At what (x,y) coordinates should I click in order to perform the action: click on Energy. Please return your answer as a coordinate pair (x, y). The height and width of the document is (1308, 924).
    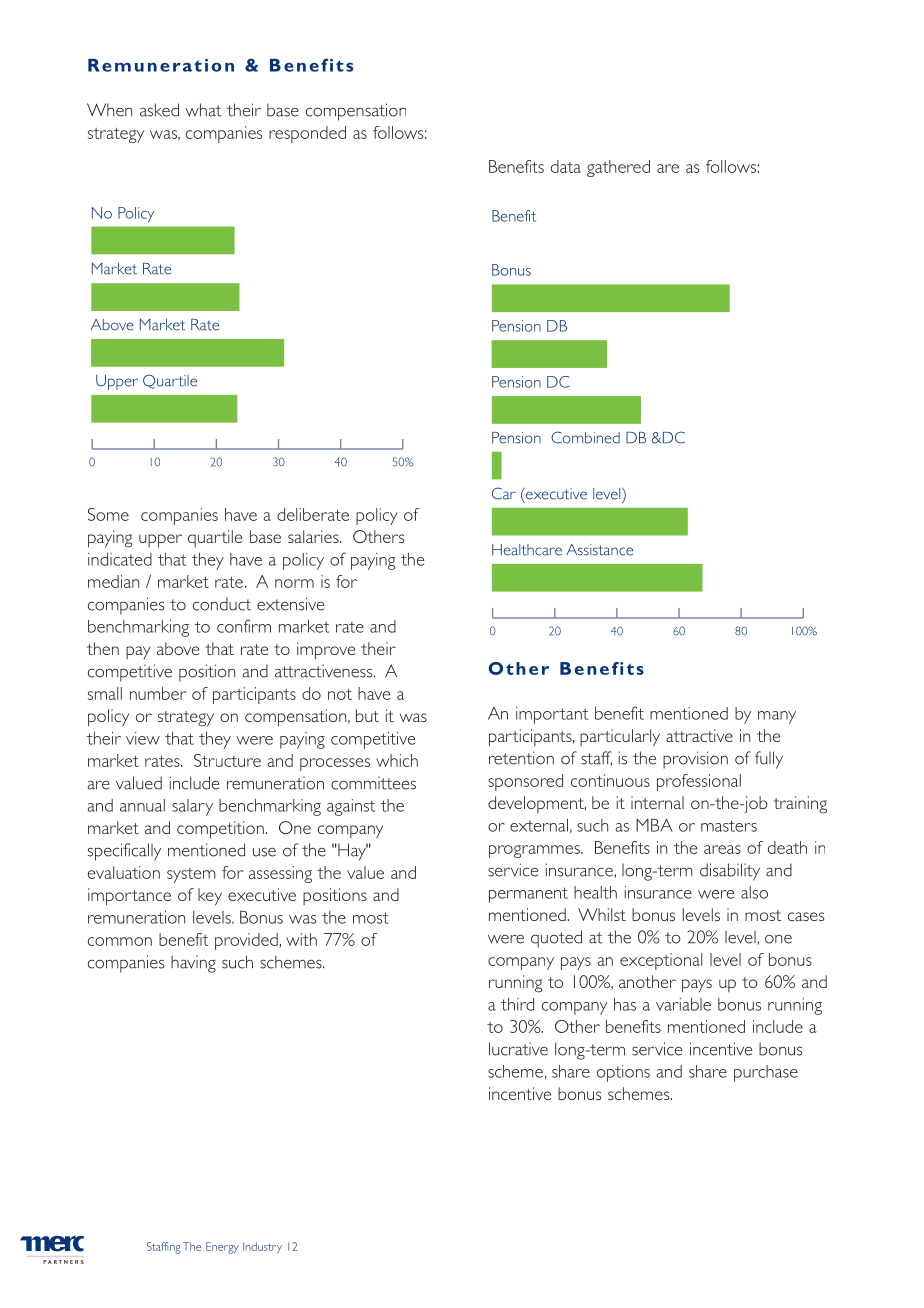
    Looking at the image, I should click on (222, 1248).
